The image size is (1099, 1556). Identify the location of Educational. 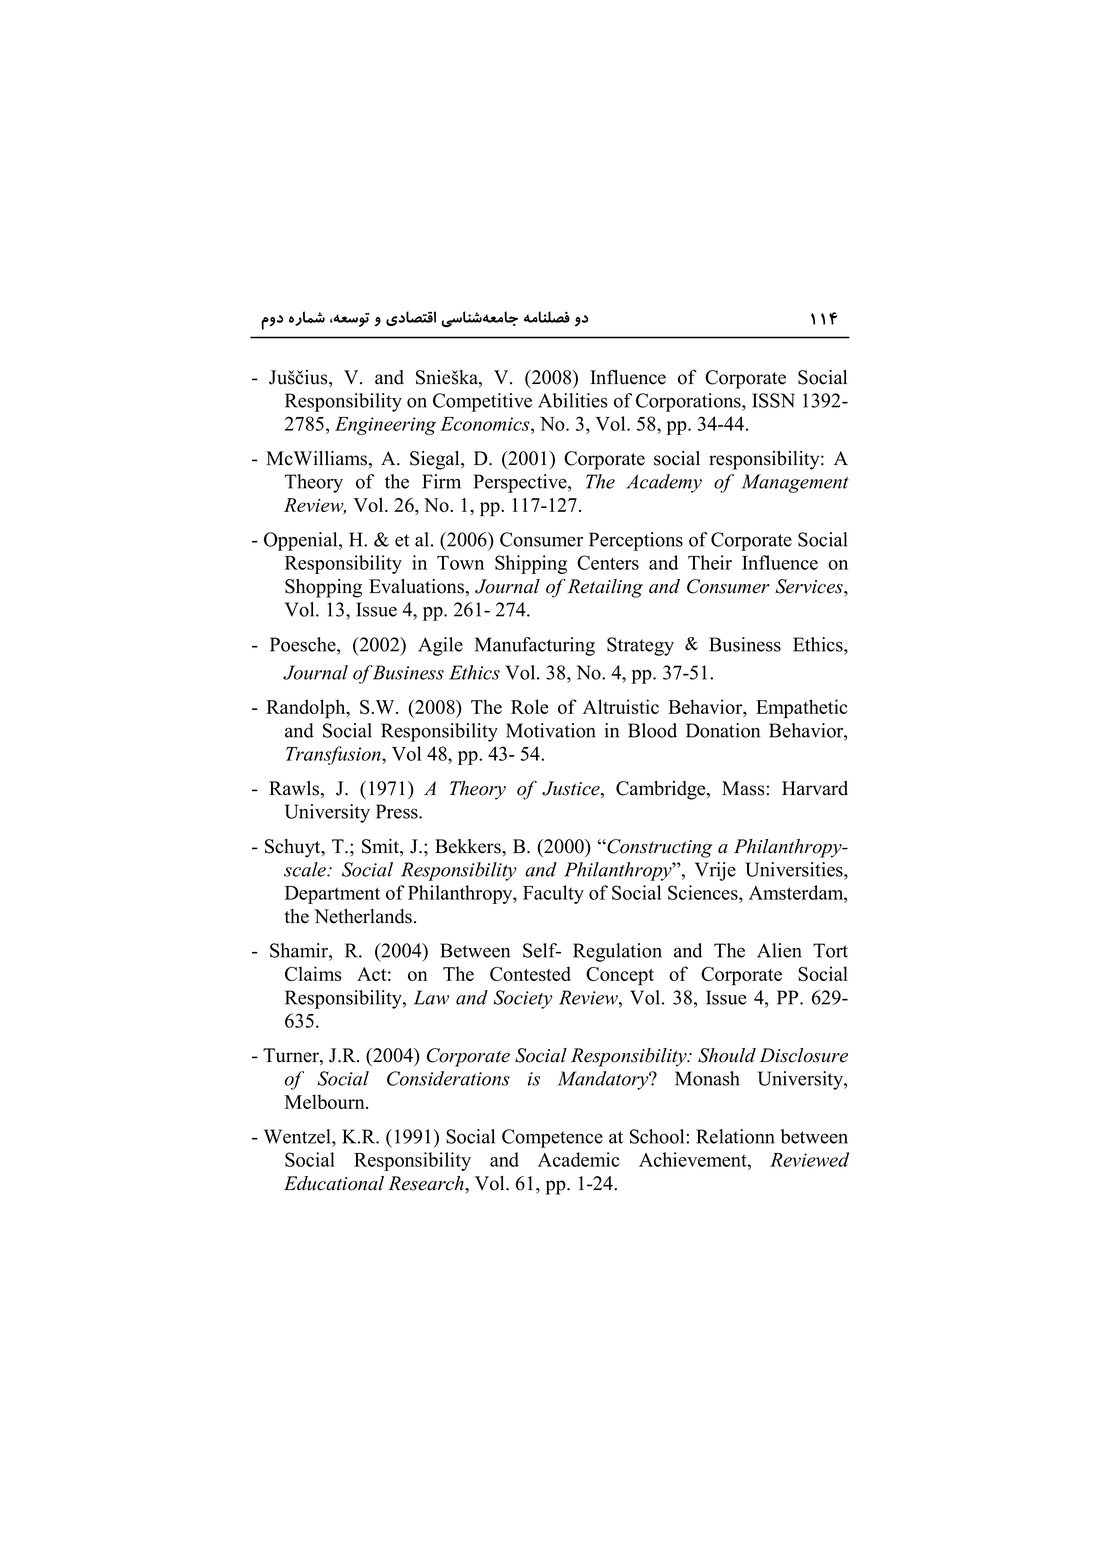
(334, 1183).
